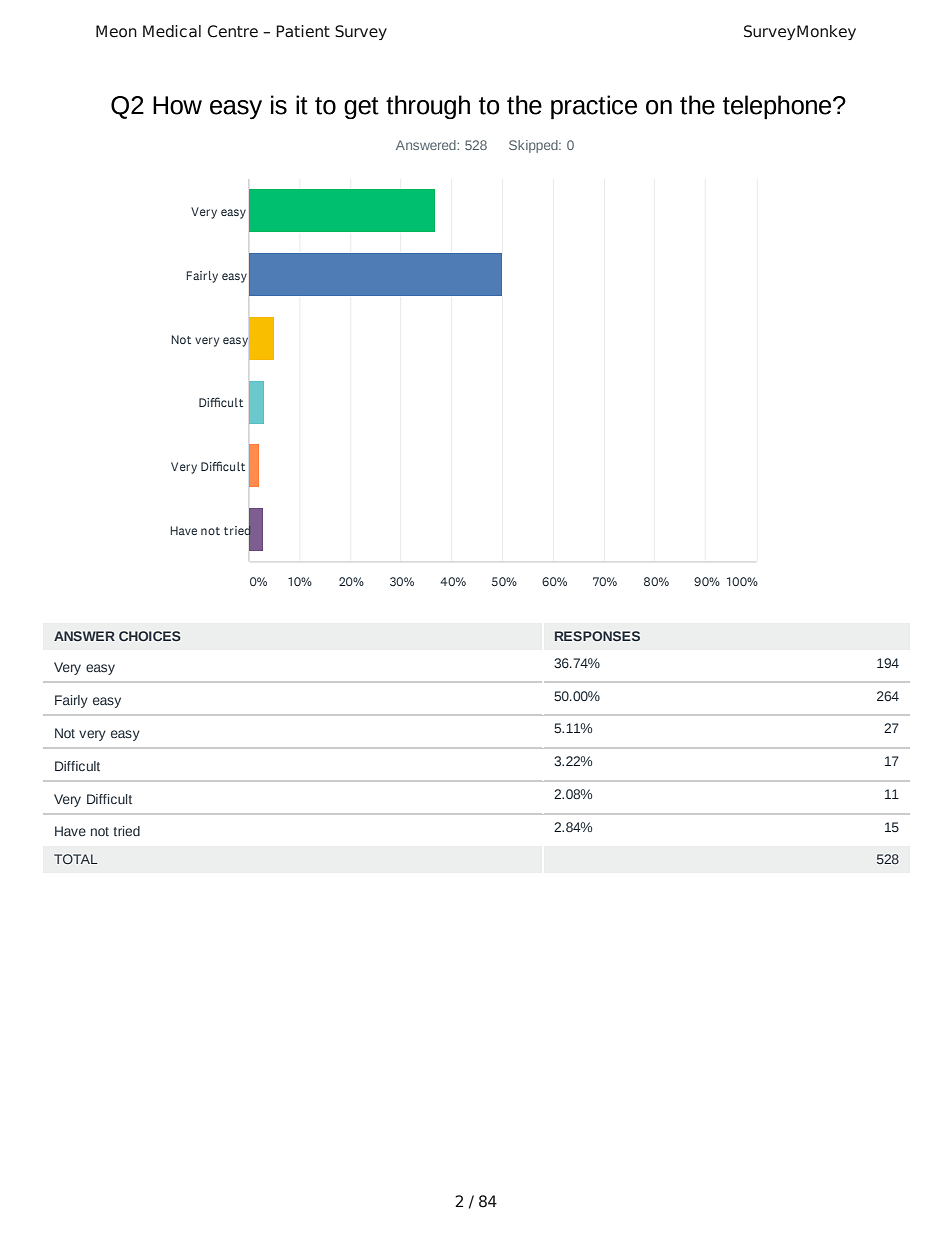 The height and width of the page is (1233, 952). What do you see at coordinates (76, 859) in the page?
I see `TOTAL` at bounding box center [76, 859].
